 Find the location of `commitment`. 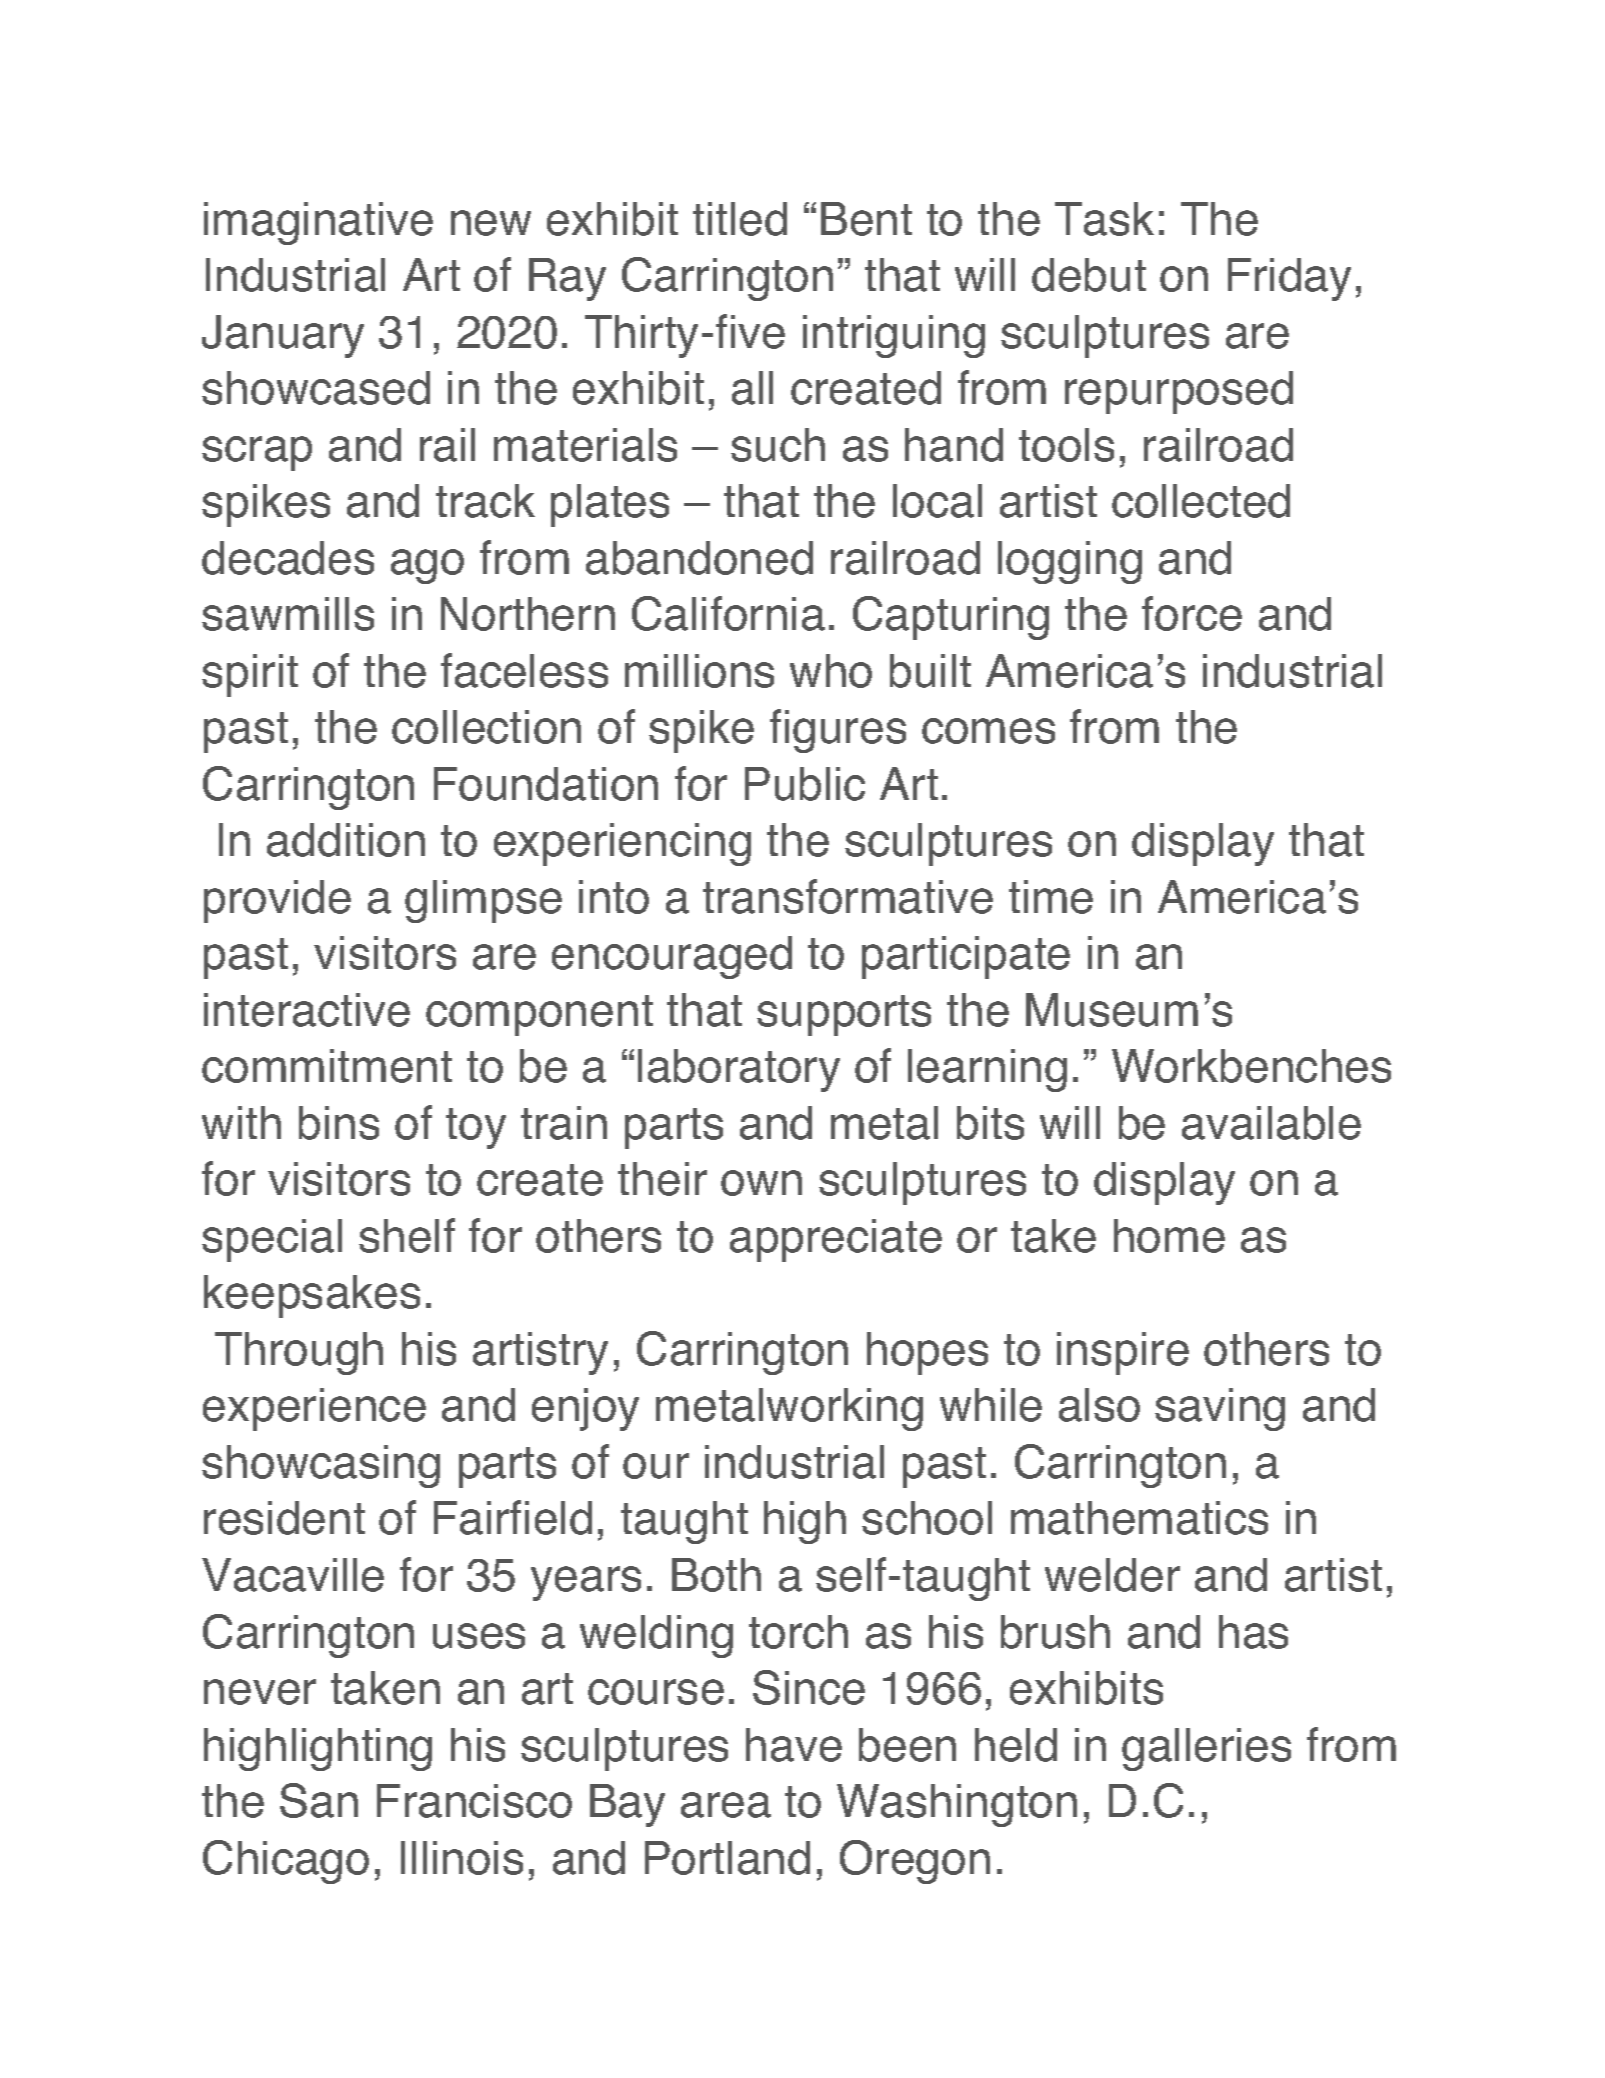

commitment is located at coordinates (327, 1066).
